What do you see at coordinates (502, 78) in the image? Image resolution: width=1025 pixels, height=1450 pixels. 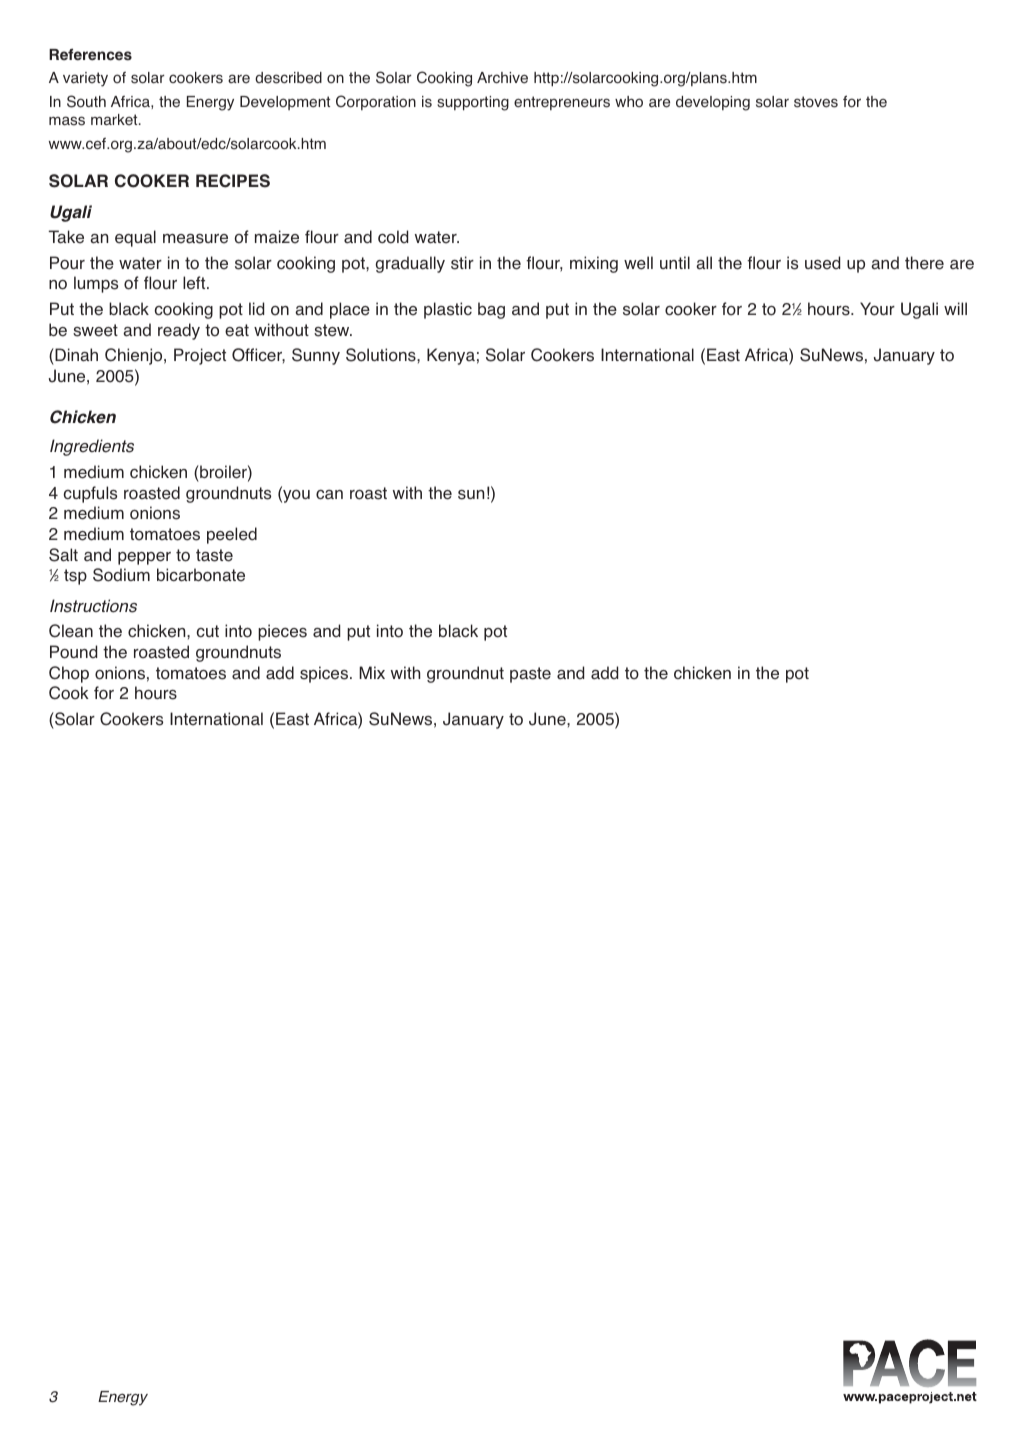 I see `Archive` at bounding box center [502, 78].
